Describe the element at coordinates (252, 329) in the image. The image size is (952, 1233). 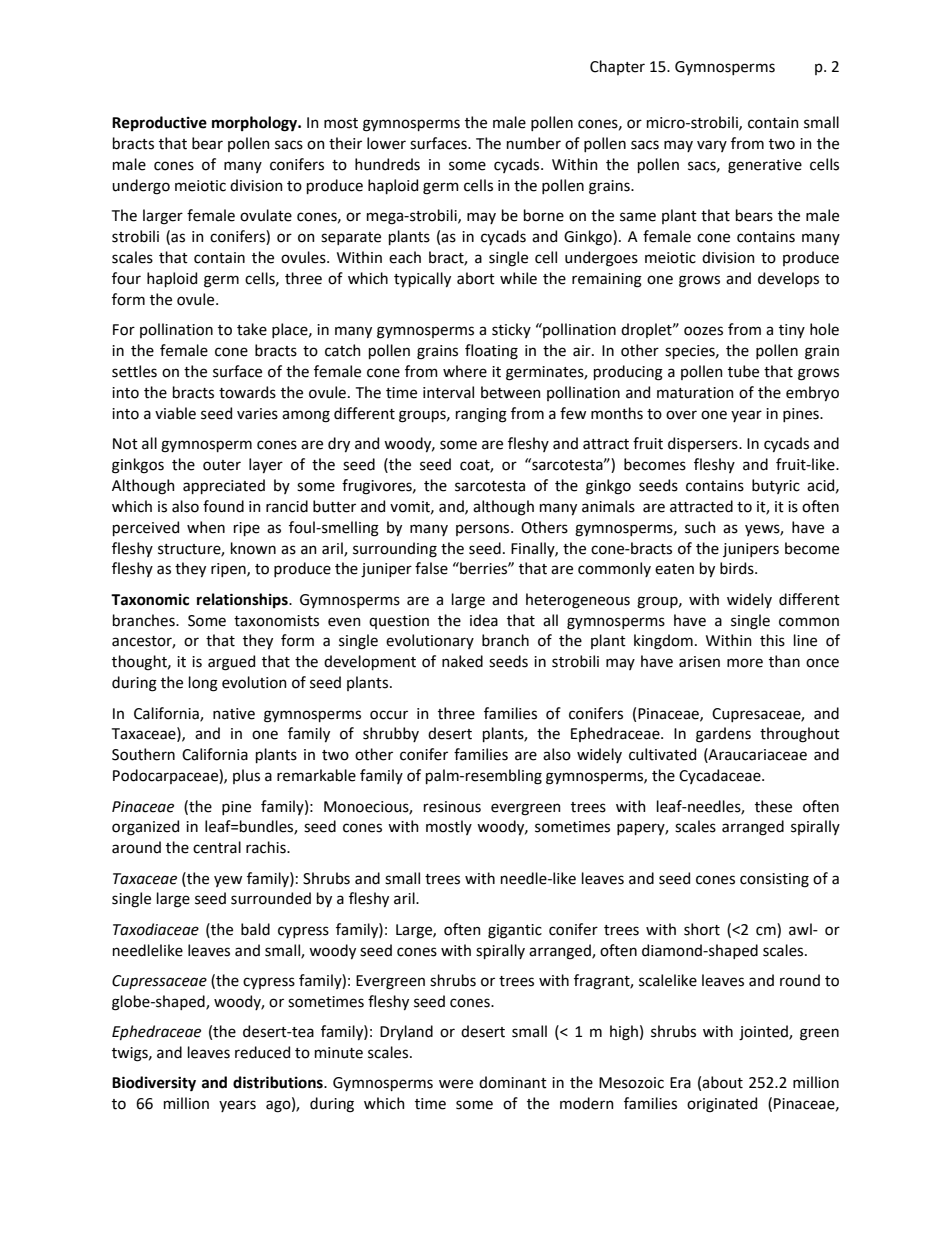
I see `take` at that location.
